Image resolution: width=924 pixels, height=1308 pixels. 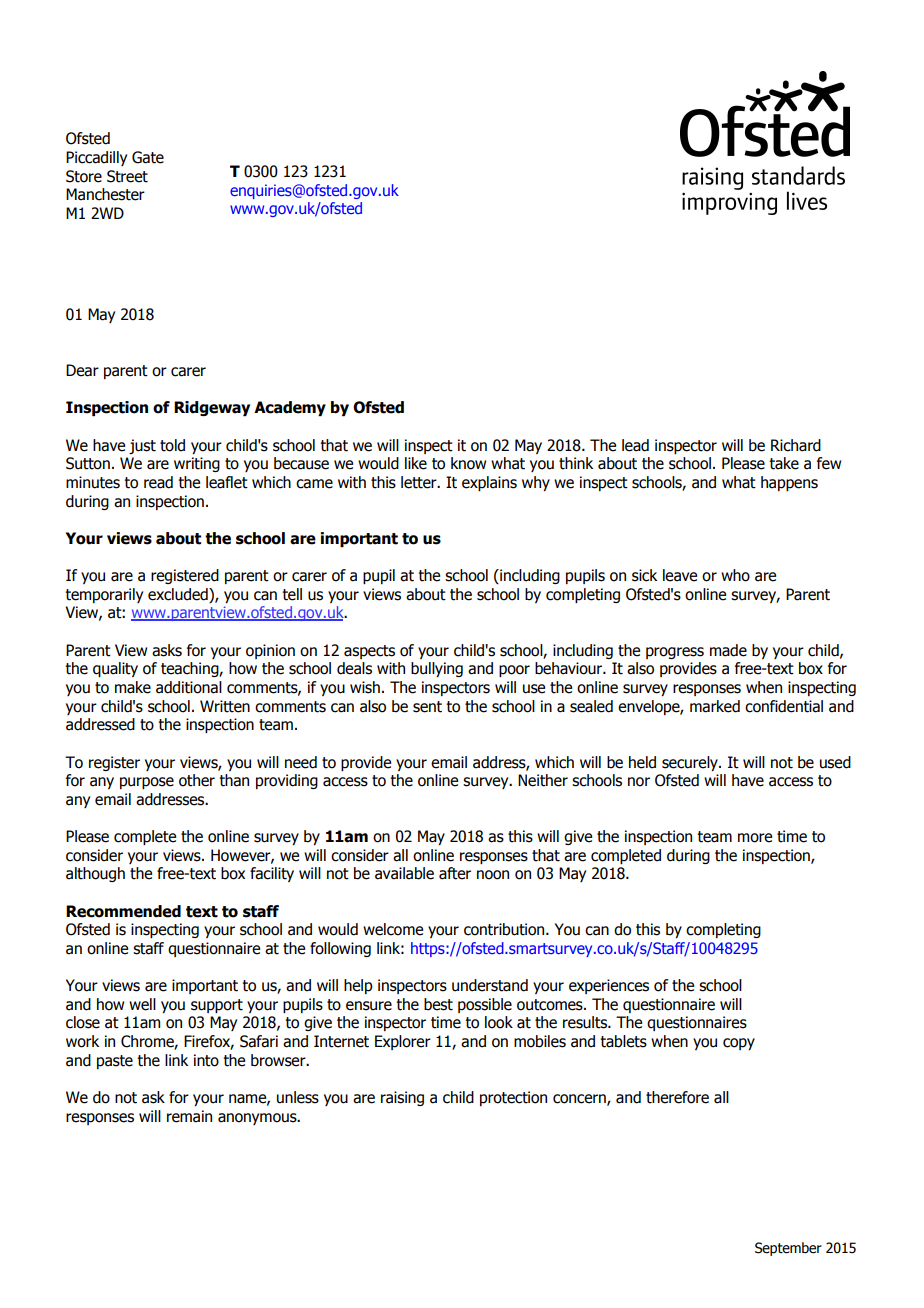 I want to click on Gate, so click(x=148, y=157).
